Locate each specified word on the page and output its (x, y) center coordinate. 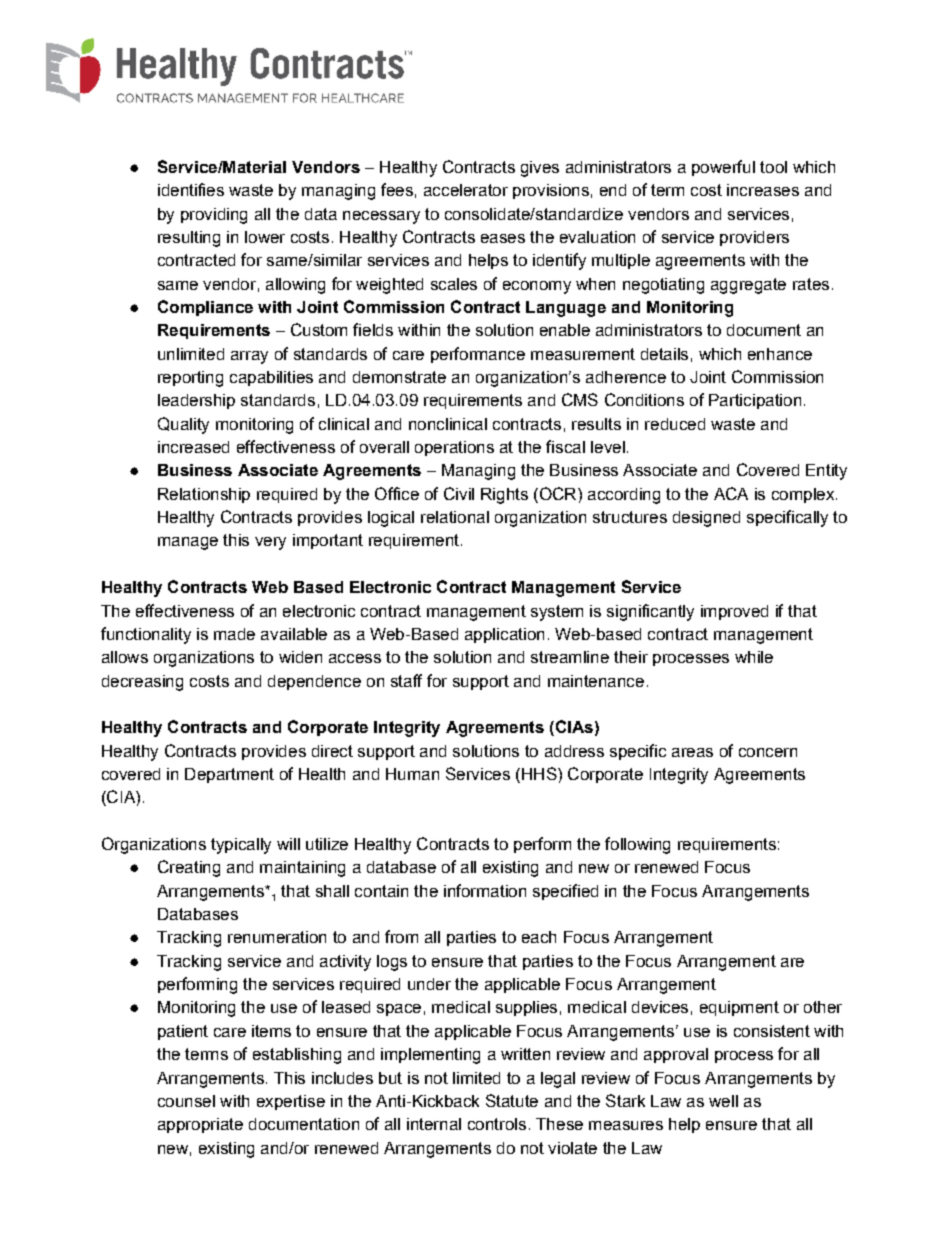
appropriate (200, 1125)
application (504, 635)
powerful (723, 168)
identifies (191, 189)
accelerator (466, 190)
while (754, 657)
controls (497, 1124)
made (234, 634)
